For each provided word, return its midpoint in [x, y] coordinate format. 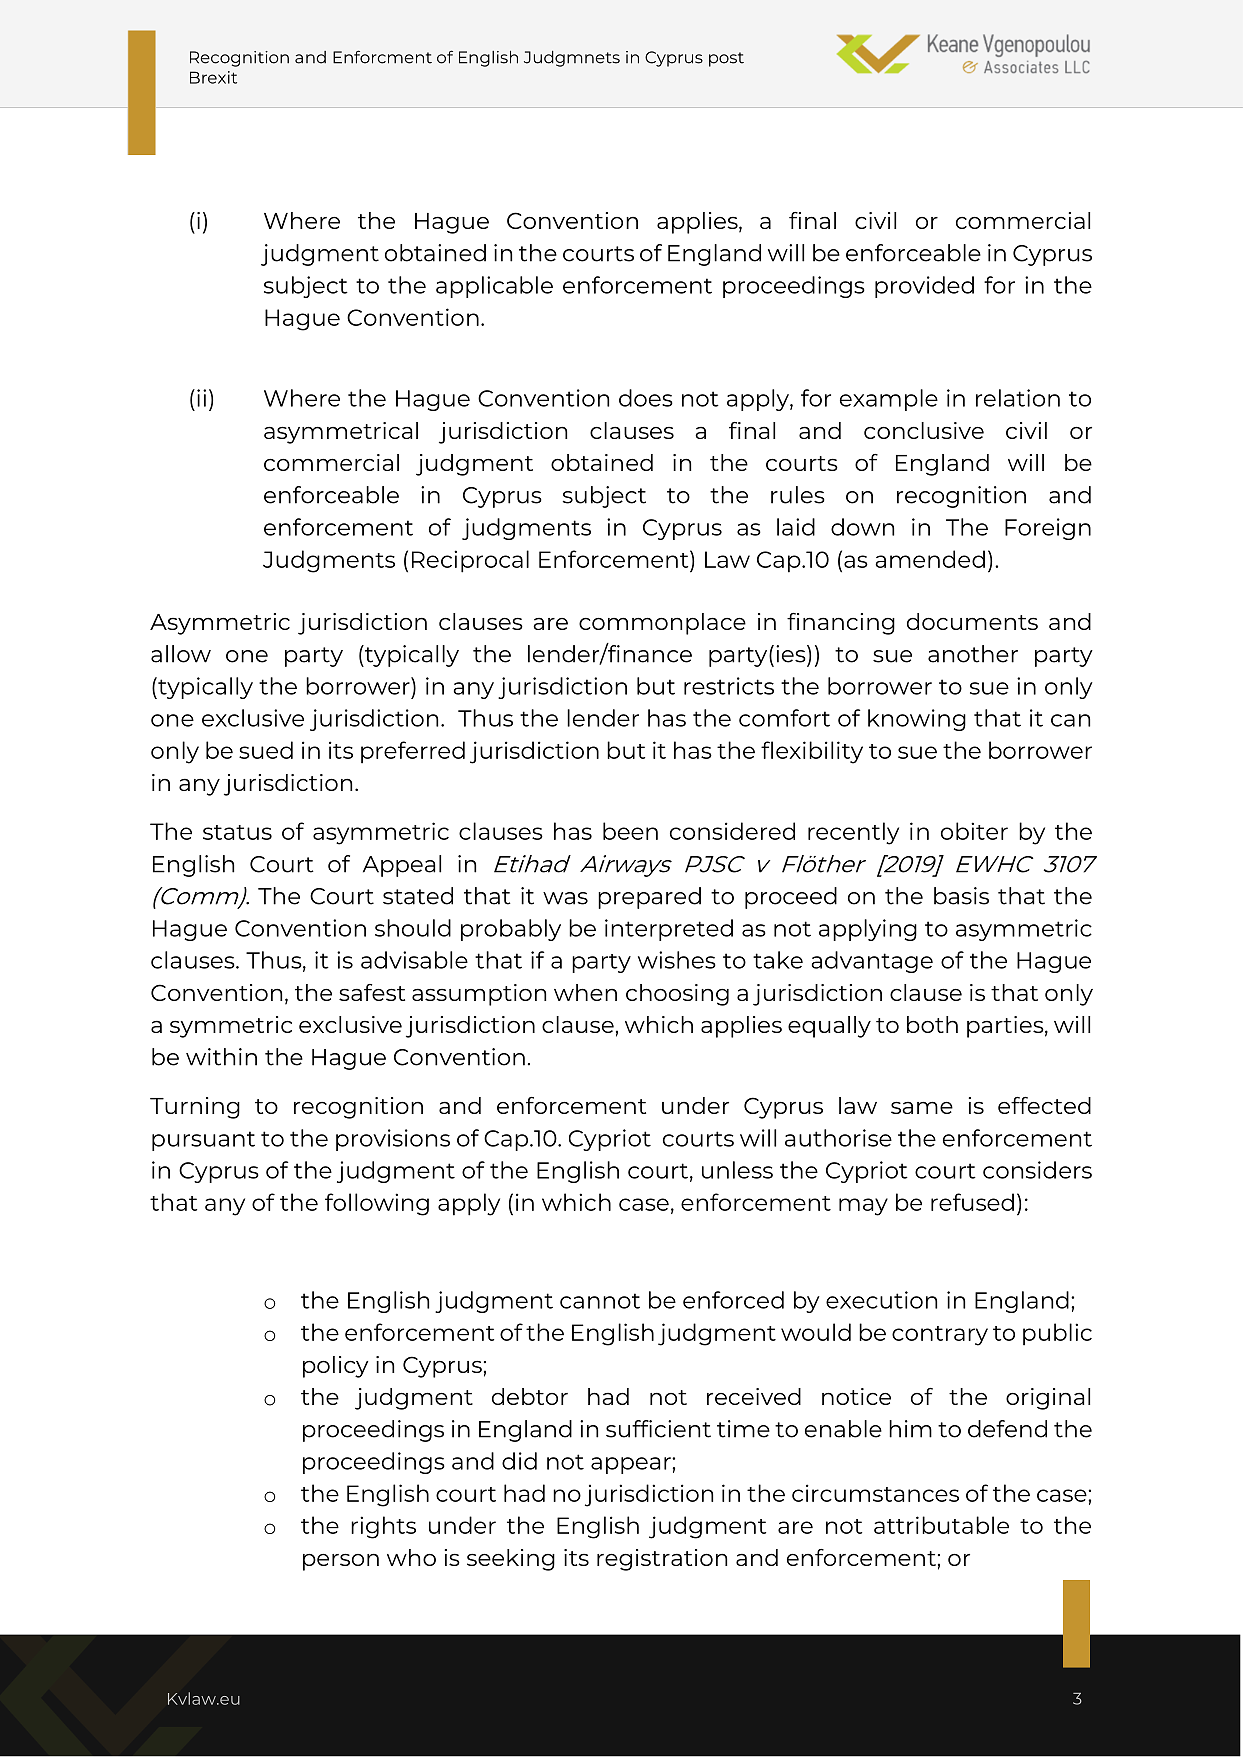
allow [181, 654]
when [585, 992]
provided [924, 287]
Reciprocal [470, 561]
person [341, 1562]
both [932, 1024]
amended [930, 559]
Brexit [213, 77]
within [221, 1057]
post [726, 59]
